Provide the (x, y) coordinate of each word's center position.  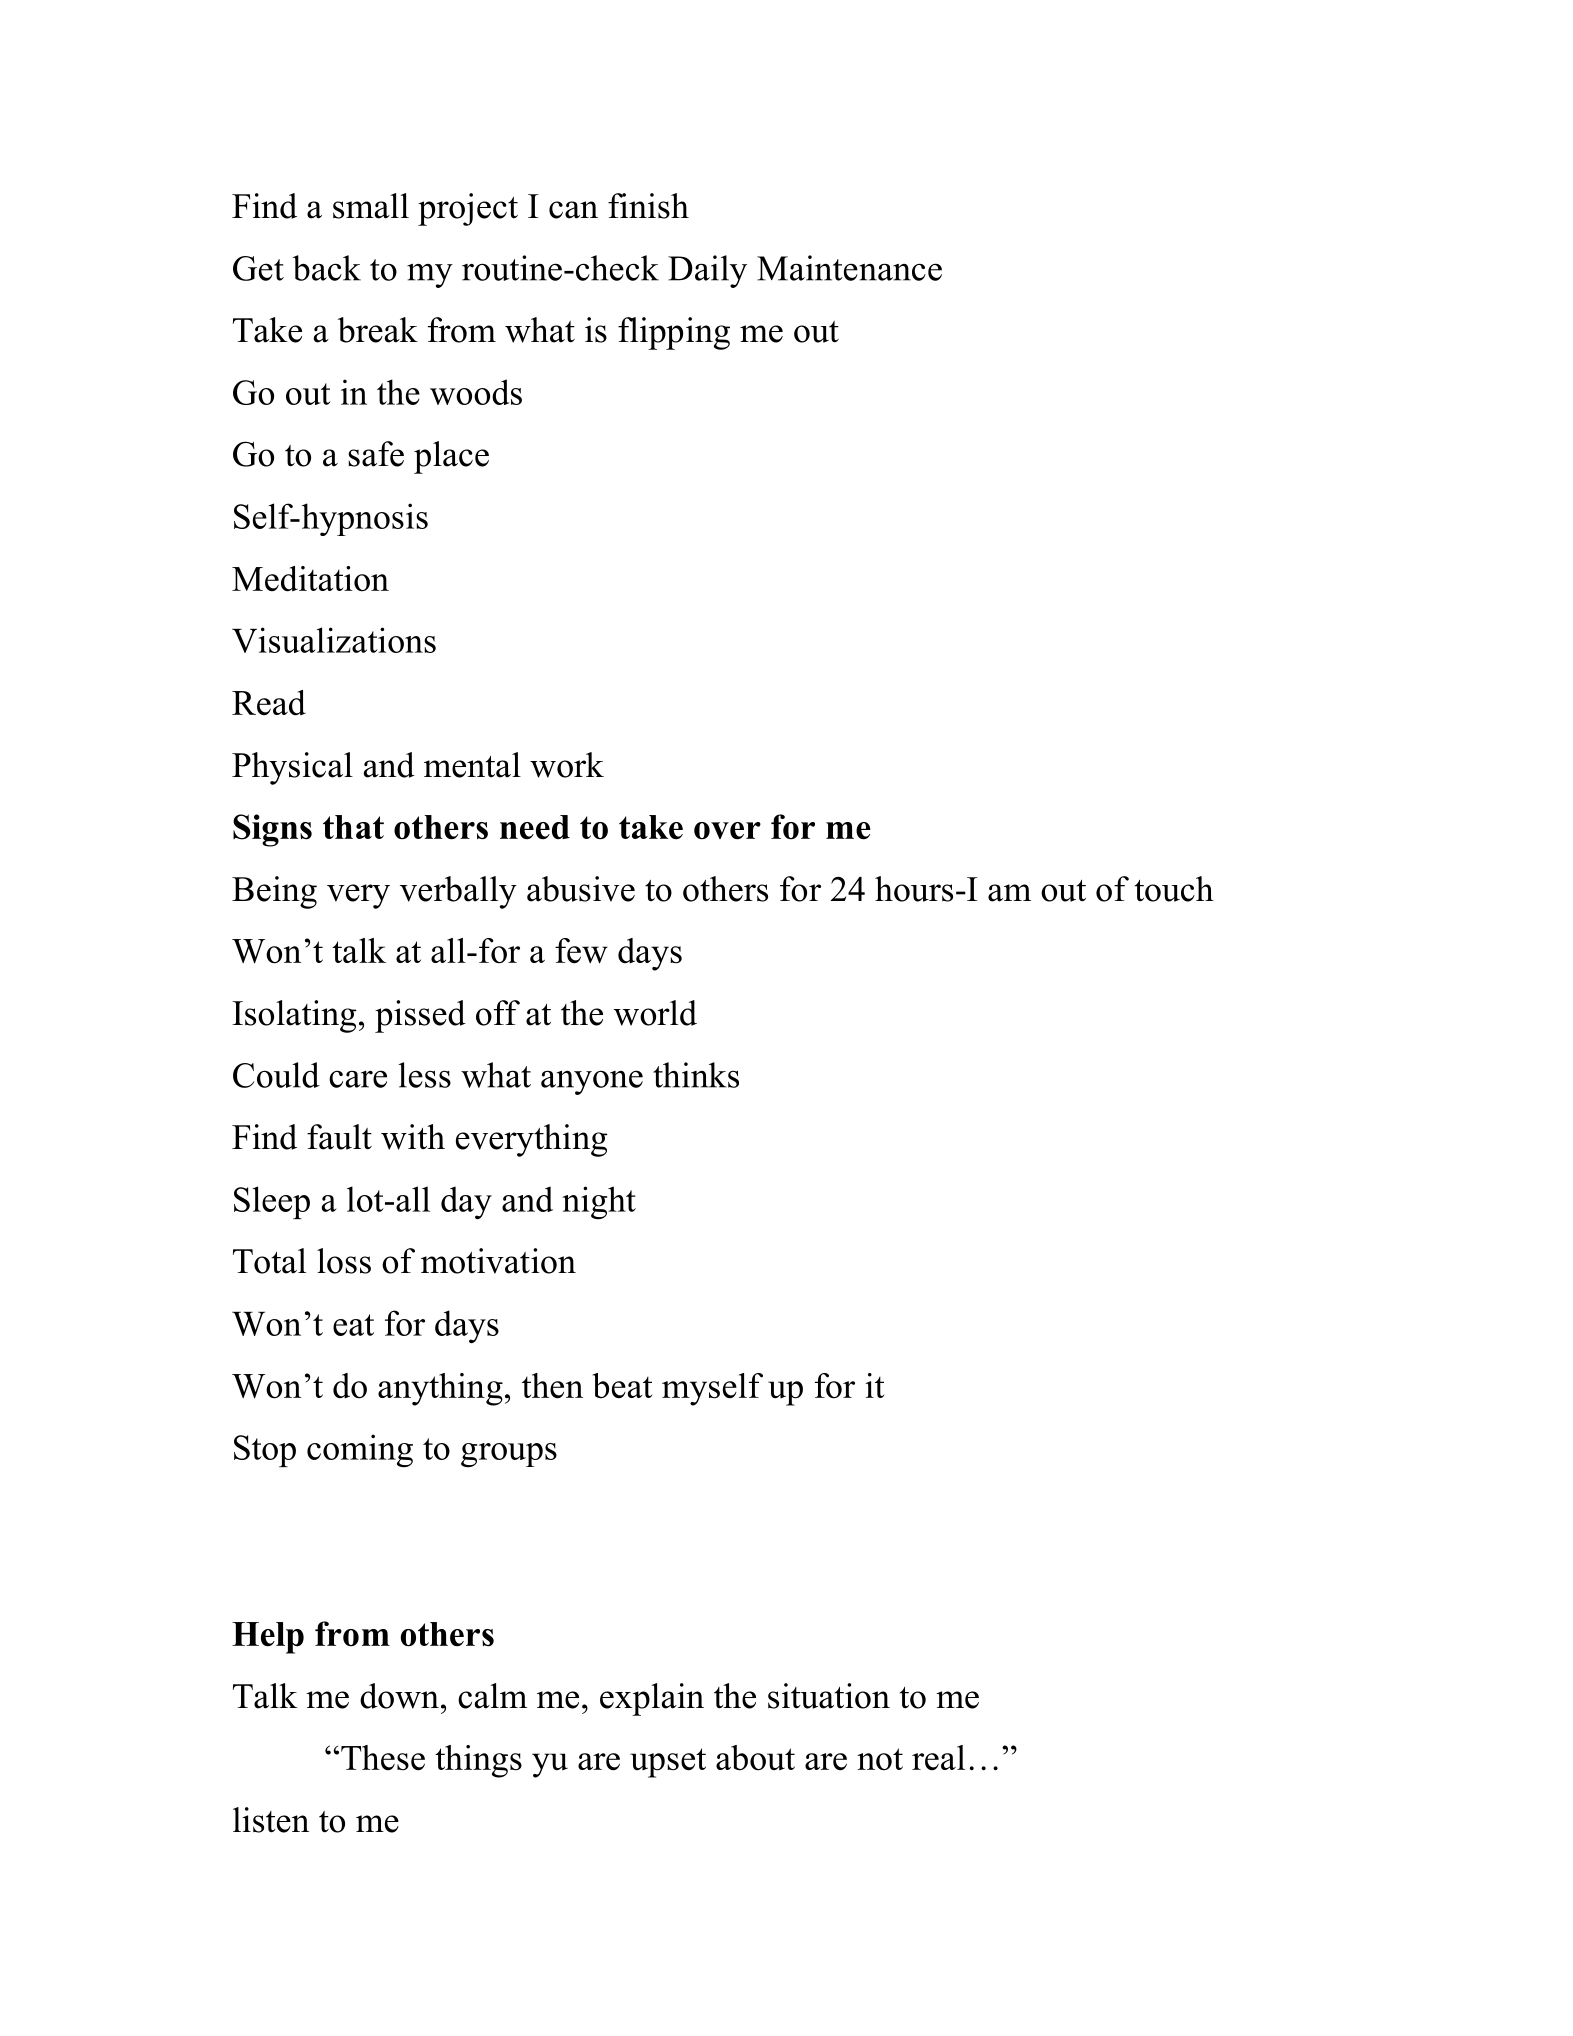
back (327, 268)
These (383, 1758)
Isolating (294, 1016)
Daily (707, 271)
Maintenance (849, 268)
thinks (696, 1075)
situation (829, 1696)
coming (360, 1451)
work (567, 765)
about (755, 1758)
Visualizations (334, 640)
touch (1174, 889)
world (655, 1013)
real (938, 1758)
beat (622, 1386)
